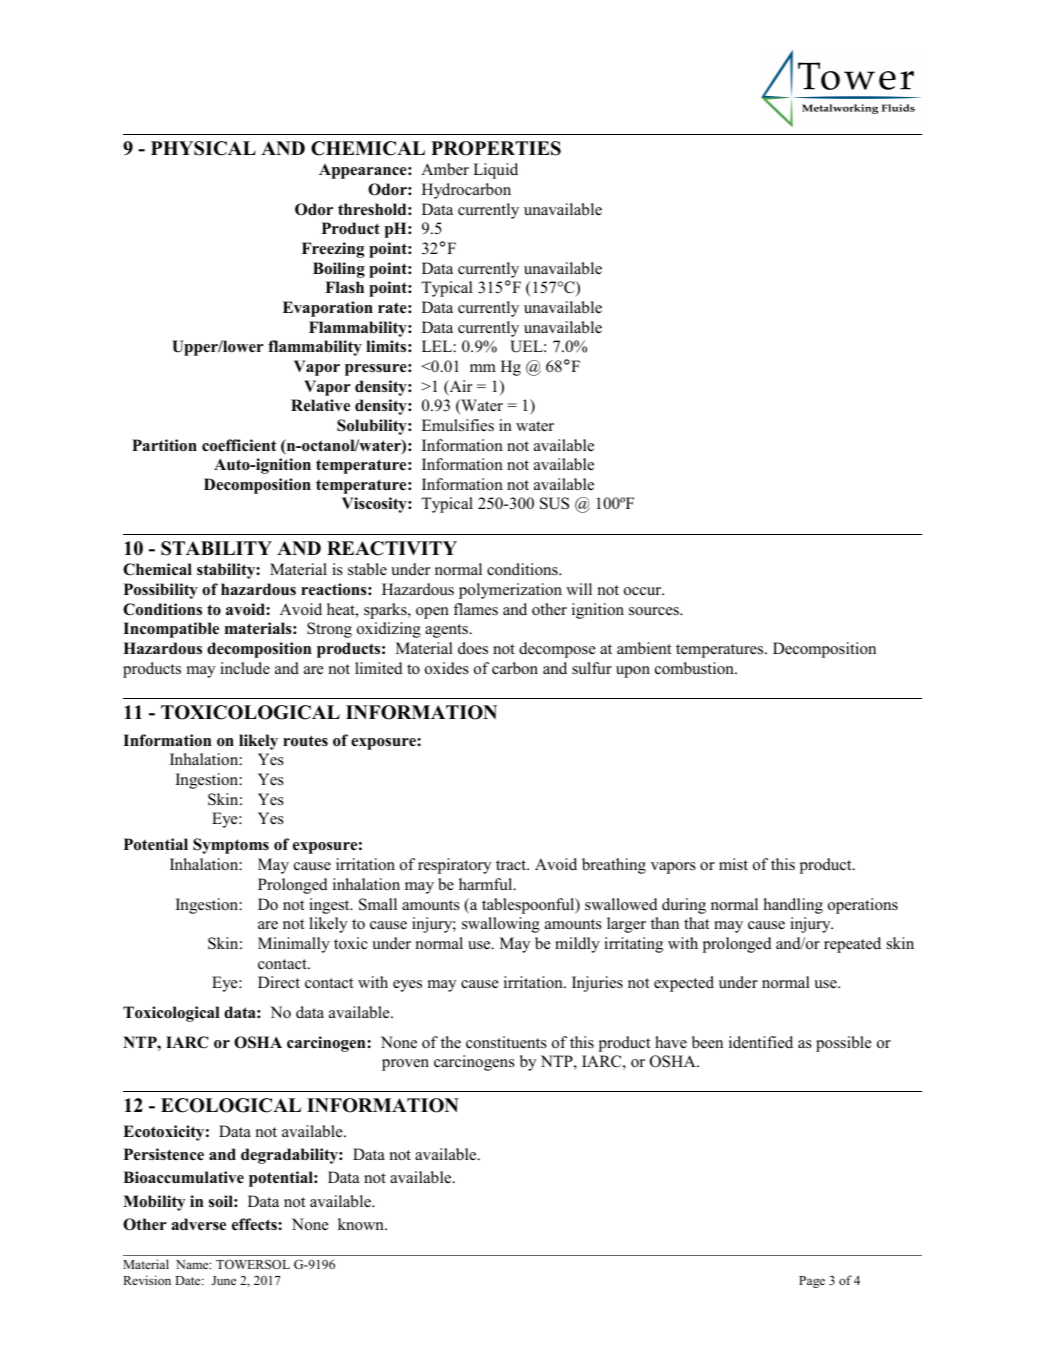 The height and width of the document is (1353, 1045). What do you see at coordinates (506, 1042) in the document?
I see `constituents` at bounding box center [506, 1042].
